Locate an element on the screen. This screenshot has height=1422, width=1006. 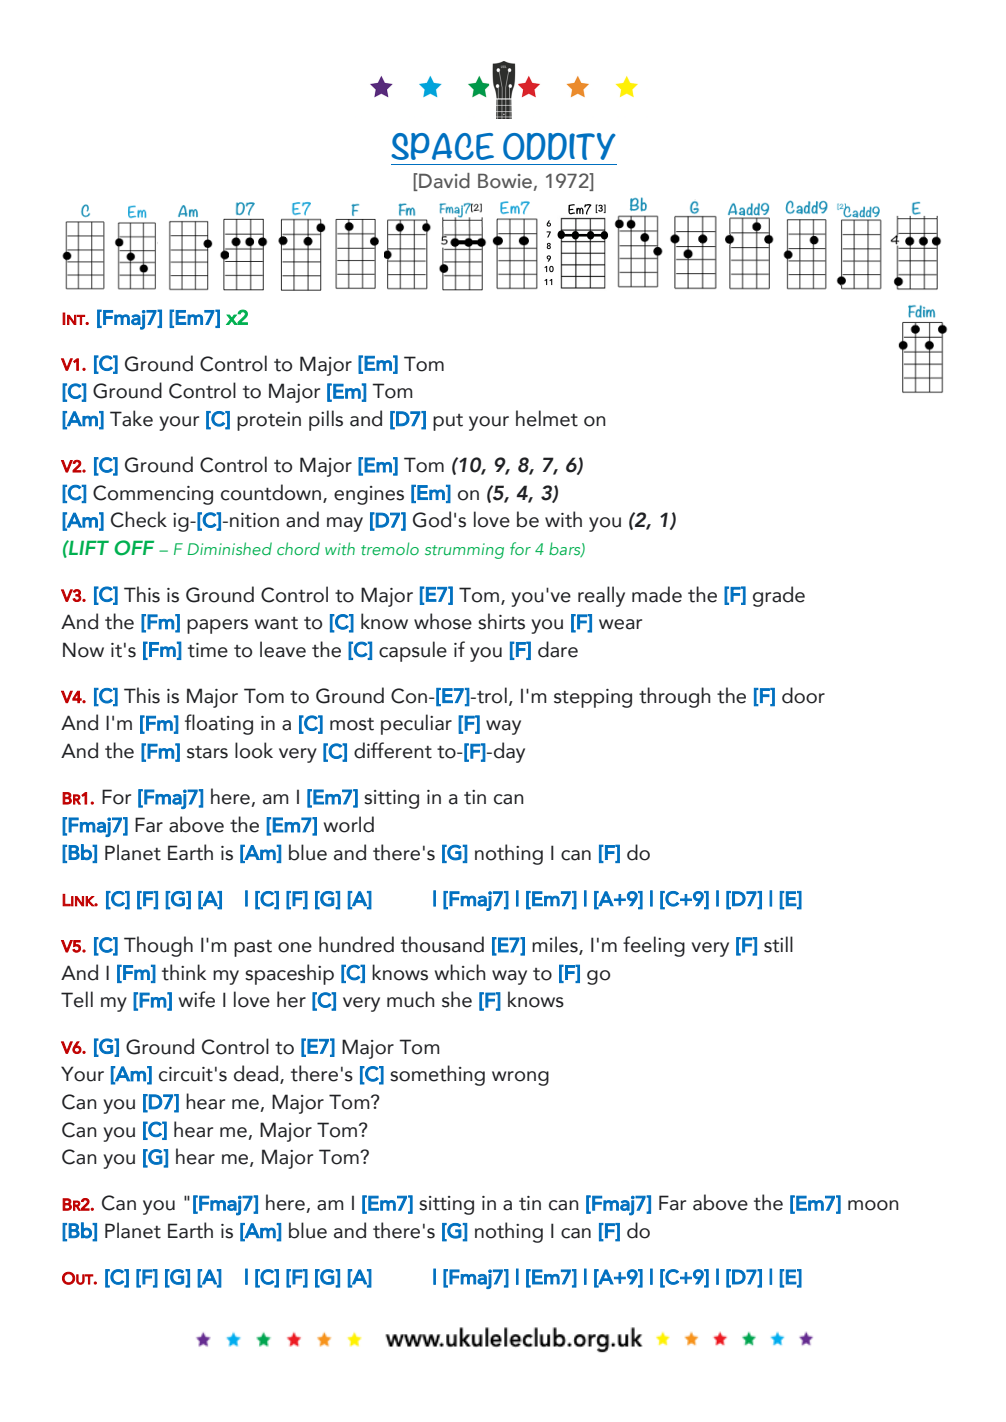
engines is located at coordinates (369, 495).
